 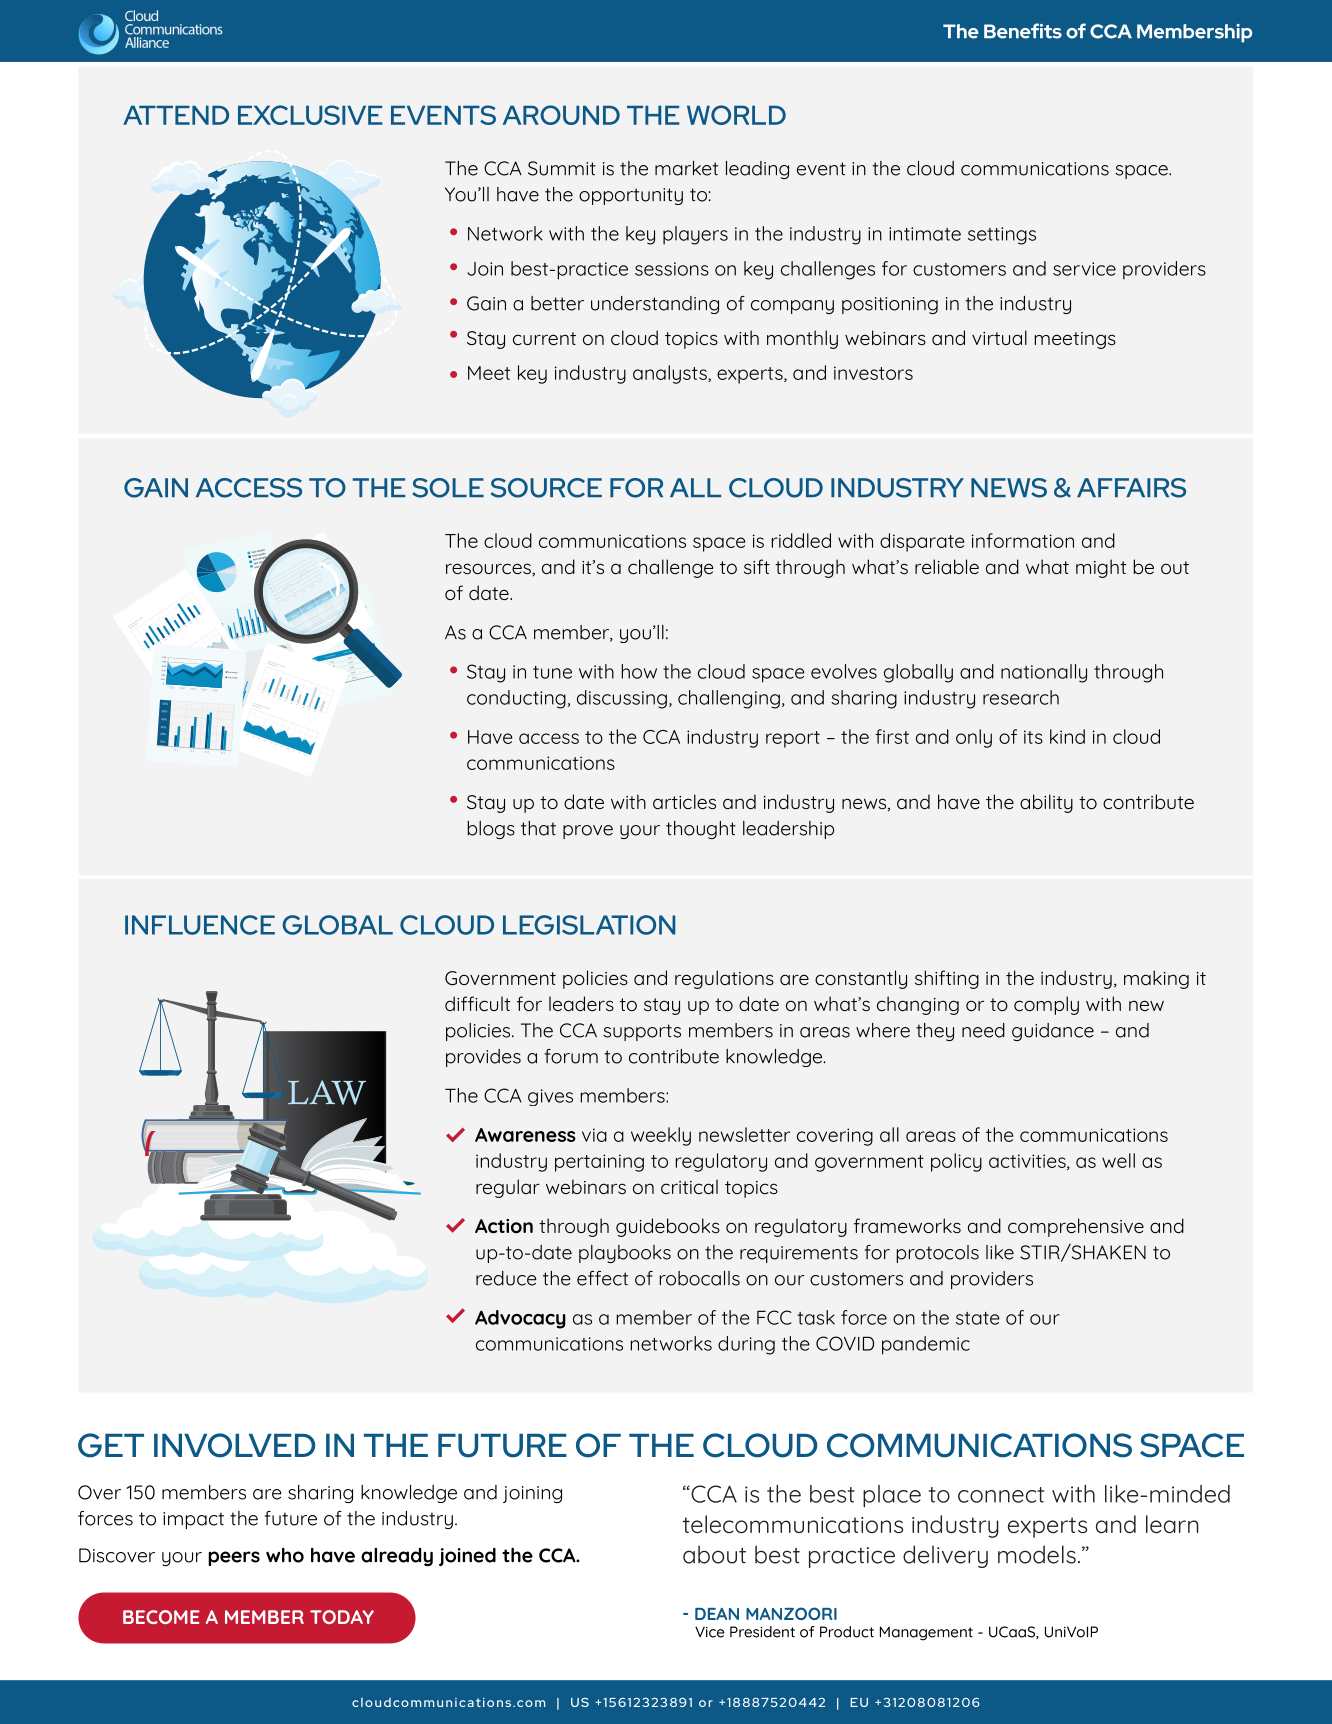 What do you see at coordinates (176, 115) in the screenshot?
I see `ATTEND` at bounding box center [176, 115].
